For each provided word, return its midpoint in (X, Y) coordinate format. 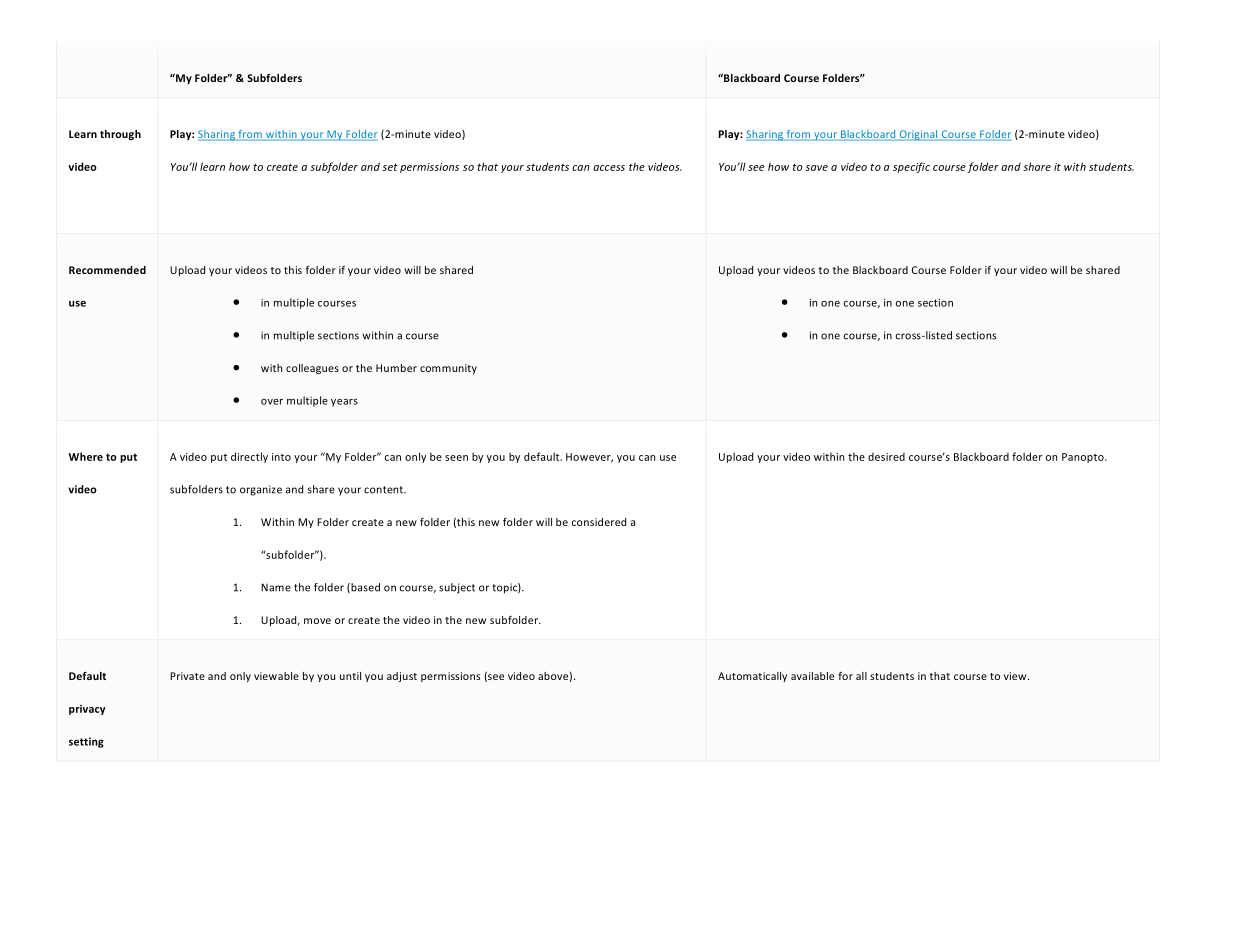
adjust (402, 677)
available (812, 676)
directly (249, 457)
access (609, 168)
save (816, 168)
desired (886, 456)
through (120, 135)
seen (456, 458)
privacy (87, 710)
